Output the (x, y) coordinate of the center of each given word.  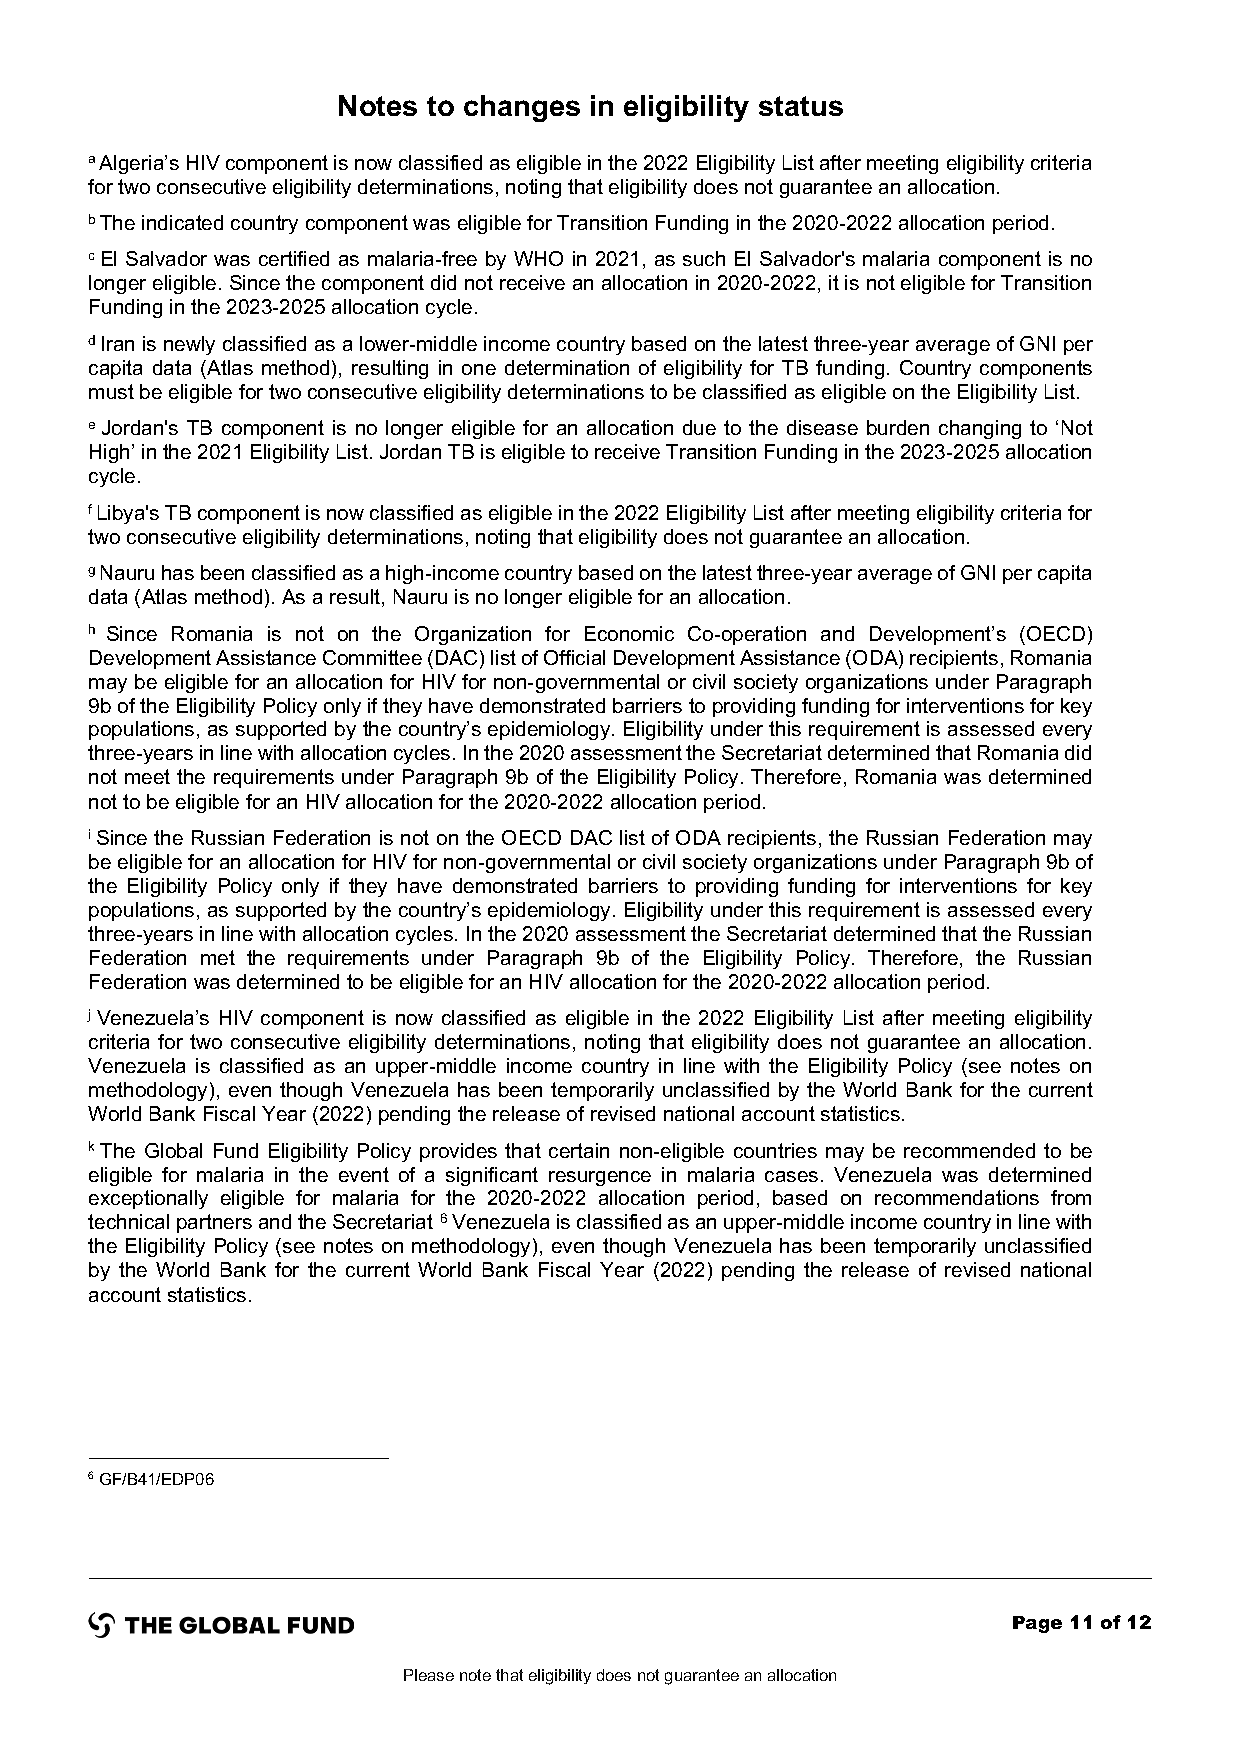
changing (980, 429)
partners (214, 1223)
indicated (182, 222)
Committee (372, 657)
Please (429, 1675)
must (111, 391)
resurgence (600, 1178)
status (801, 106)
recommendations (957, 1197)
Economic (629, 633)
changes (522, 108)
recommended (969, 1150)
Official (574, 657)
